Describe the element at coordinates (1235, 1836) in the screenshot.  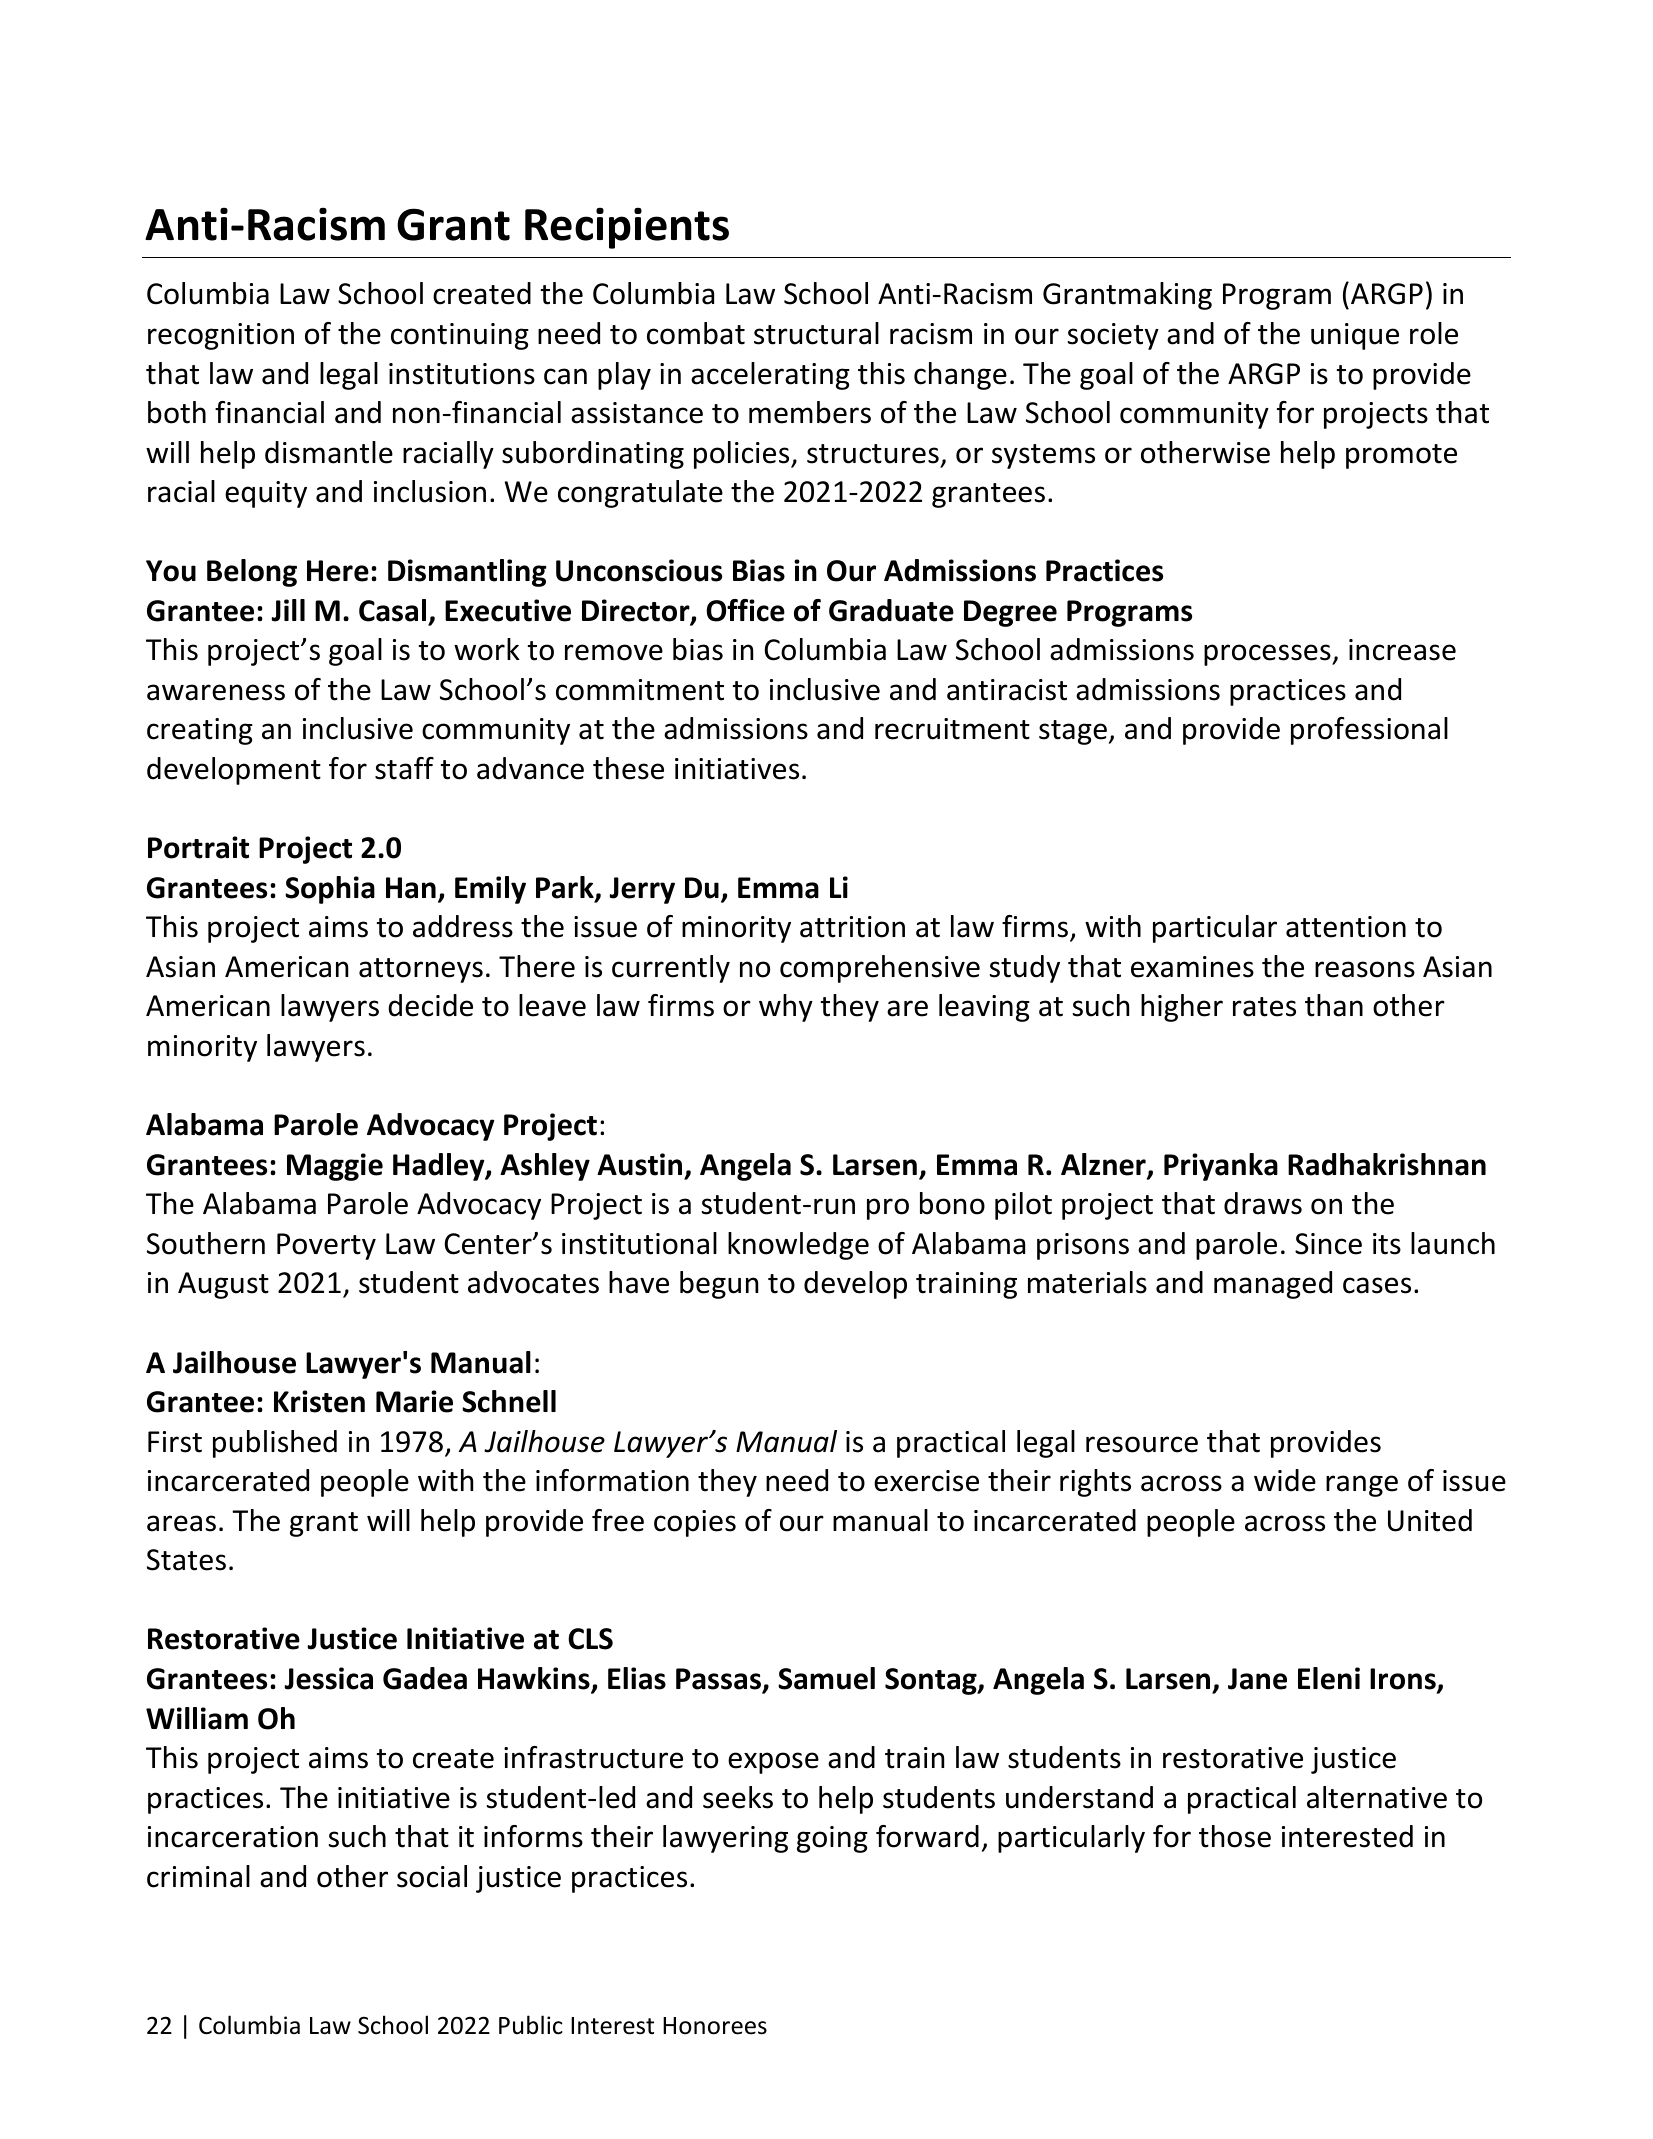
I see `those` at that location.
